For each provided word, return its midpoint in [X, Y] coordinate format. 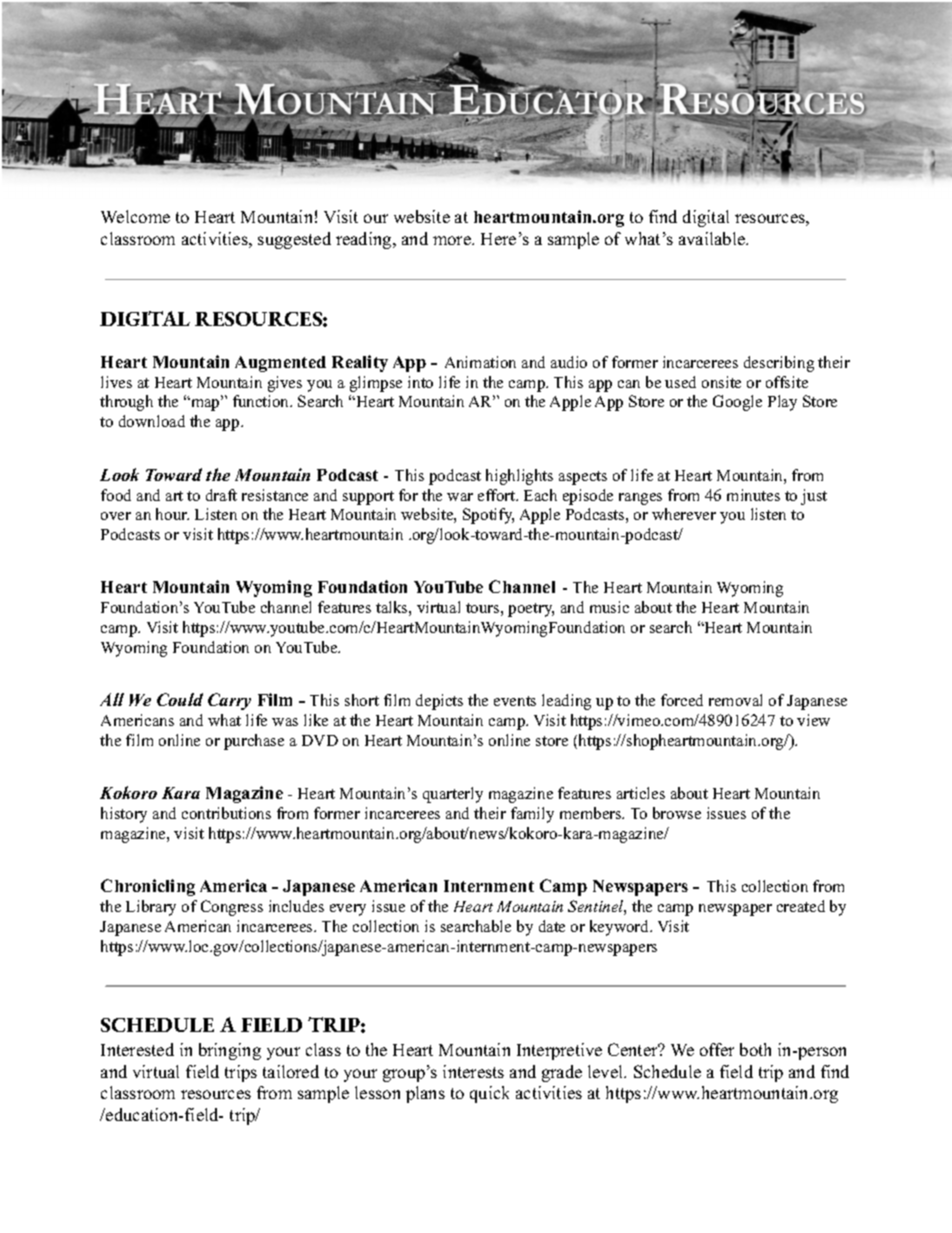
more [453, 240]
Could [180, 699]
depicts [439, 702]
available [713, 238]
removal [735, 700]
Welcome [135, 216]
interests [473, 1071]
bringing [230, 1051]
